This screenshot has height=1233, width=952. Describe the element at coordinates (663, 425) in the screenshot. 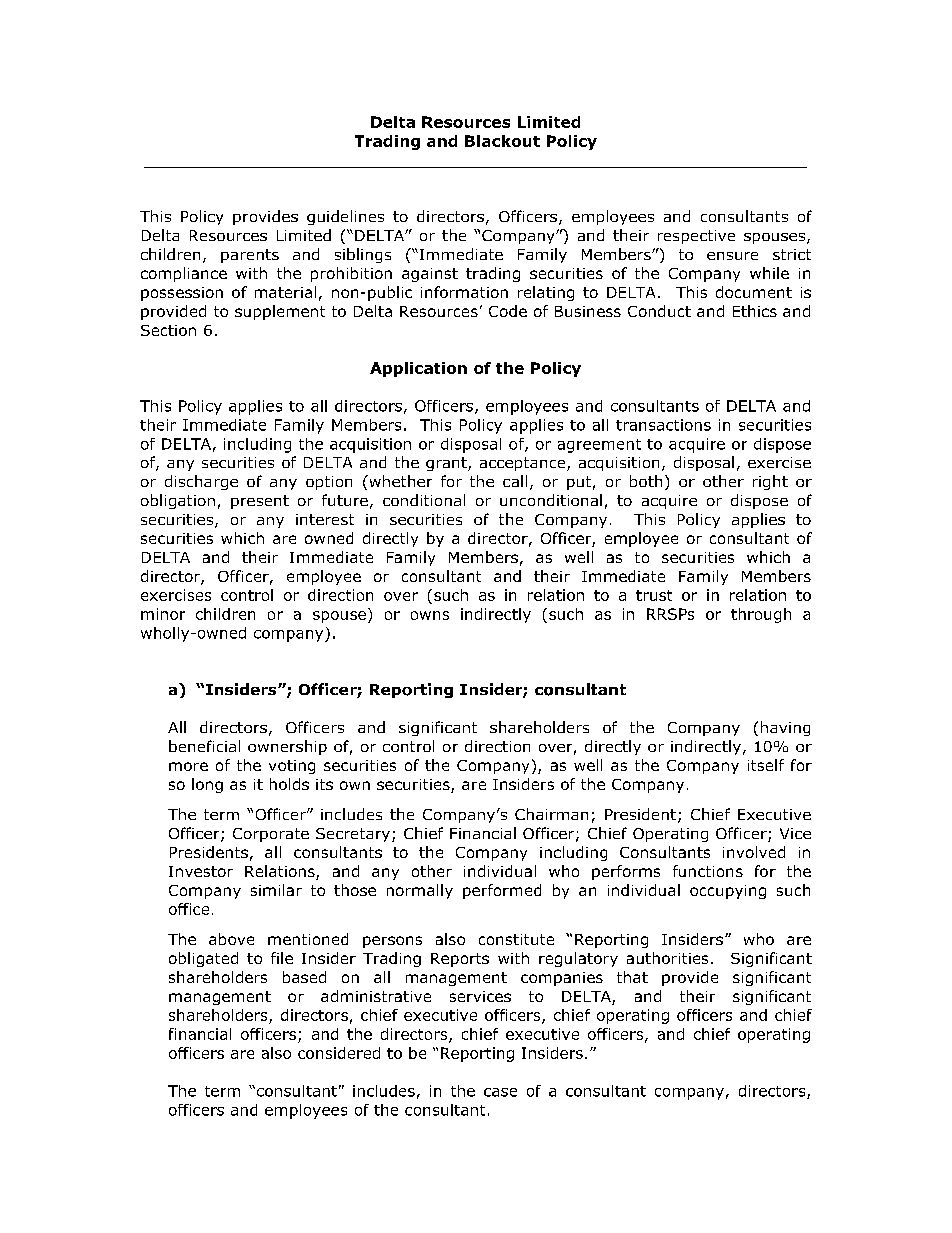

I see `transactions` at that location.
